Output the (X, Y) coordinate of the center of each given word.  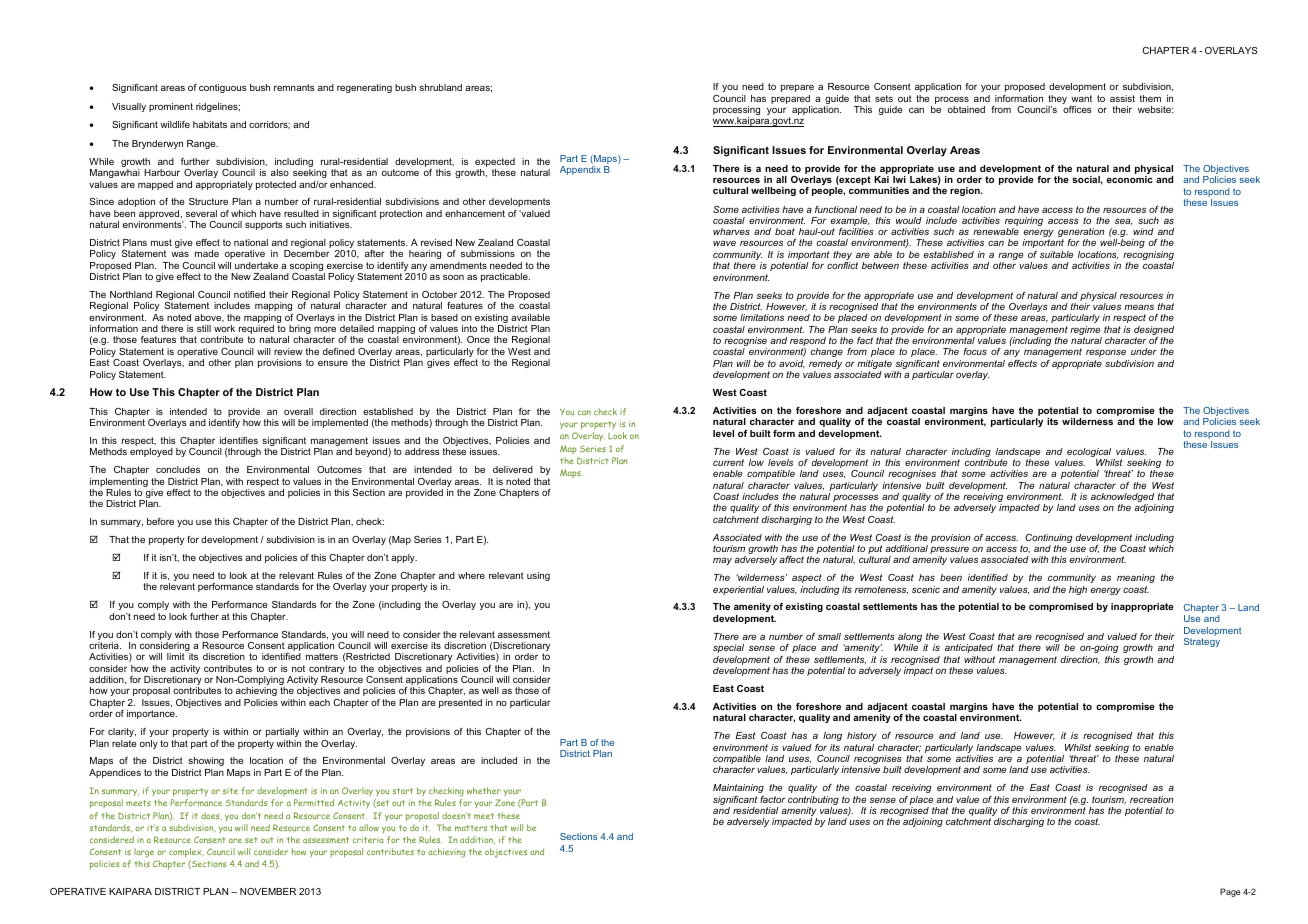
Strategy (1202, 642)
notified (249, 294)
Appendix (580, 170)
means (1139, 307)
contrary (327, 671)
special (728, 648)
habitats (210, 124)
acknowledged (1123, 499)
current (728, 462)
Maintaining (738, 788)
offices (1077, 109)
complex (186, 854)
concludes (178, 469)
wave (724, 243)
